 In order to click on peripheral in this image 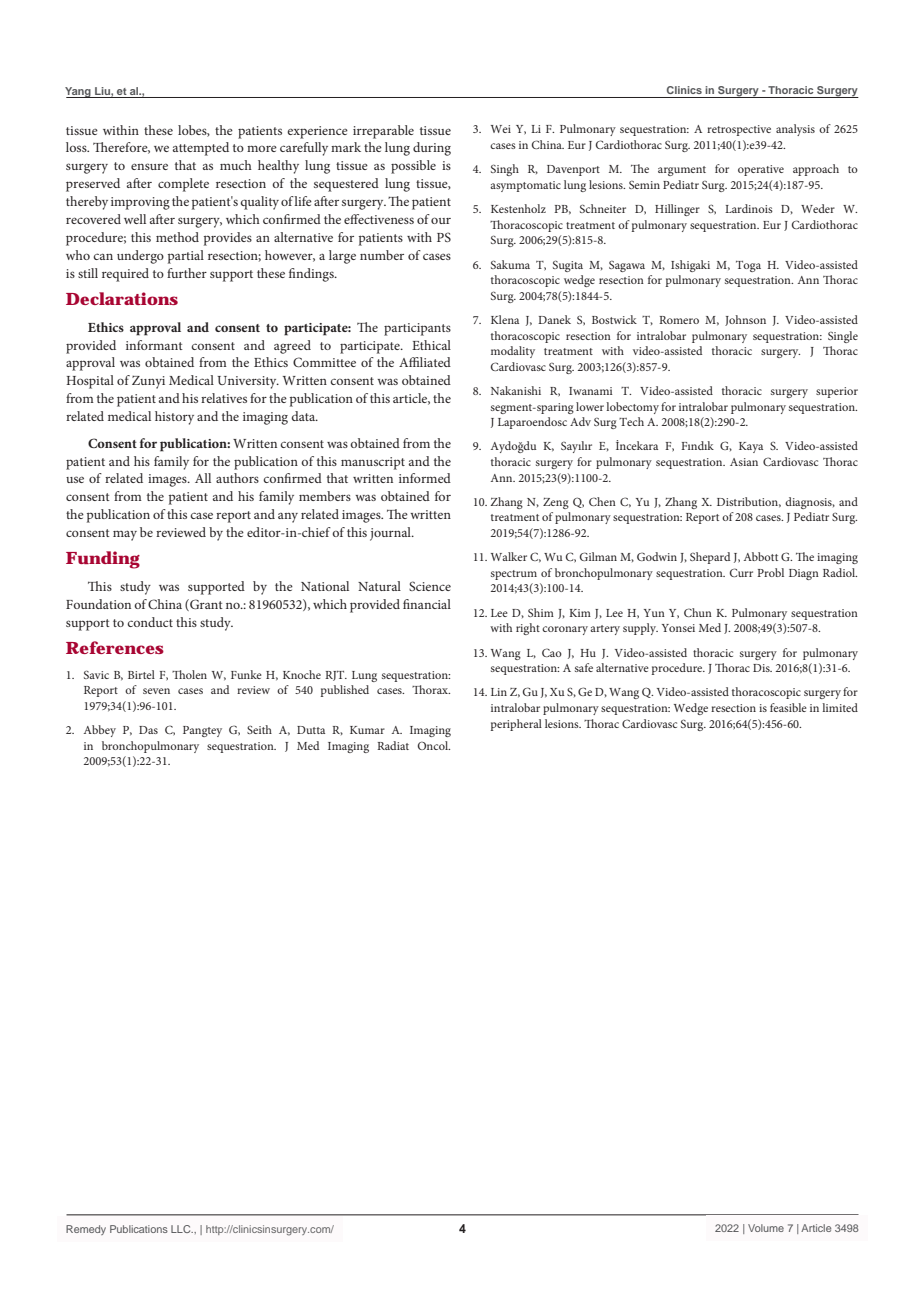, I will do `click(516, 725)`.
